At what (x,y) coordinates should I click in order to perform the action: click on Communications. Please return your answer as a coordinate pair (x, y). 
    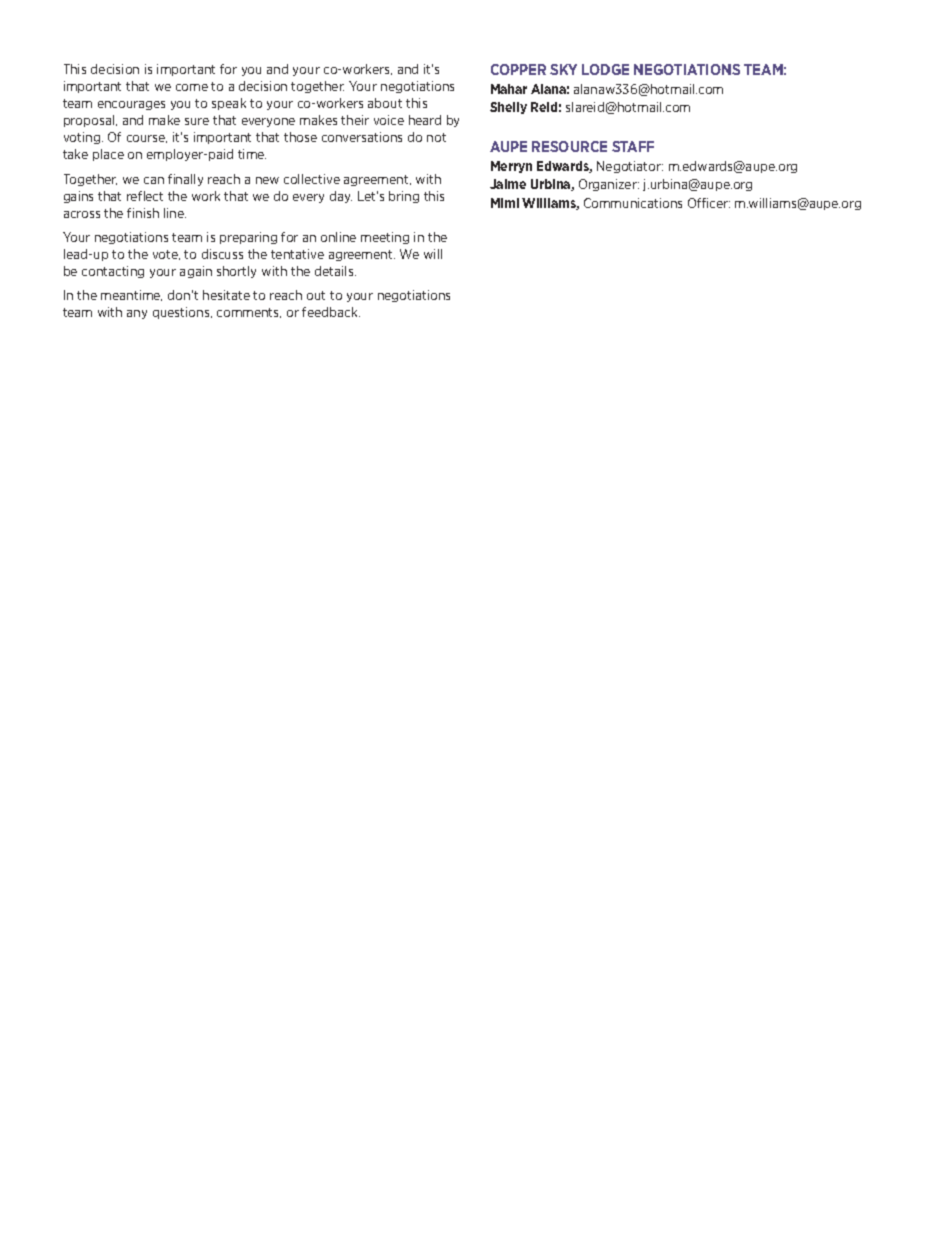
    Looking at the image, I should click on (633, 203).
